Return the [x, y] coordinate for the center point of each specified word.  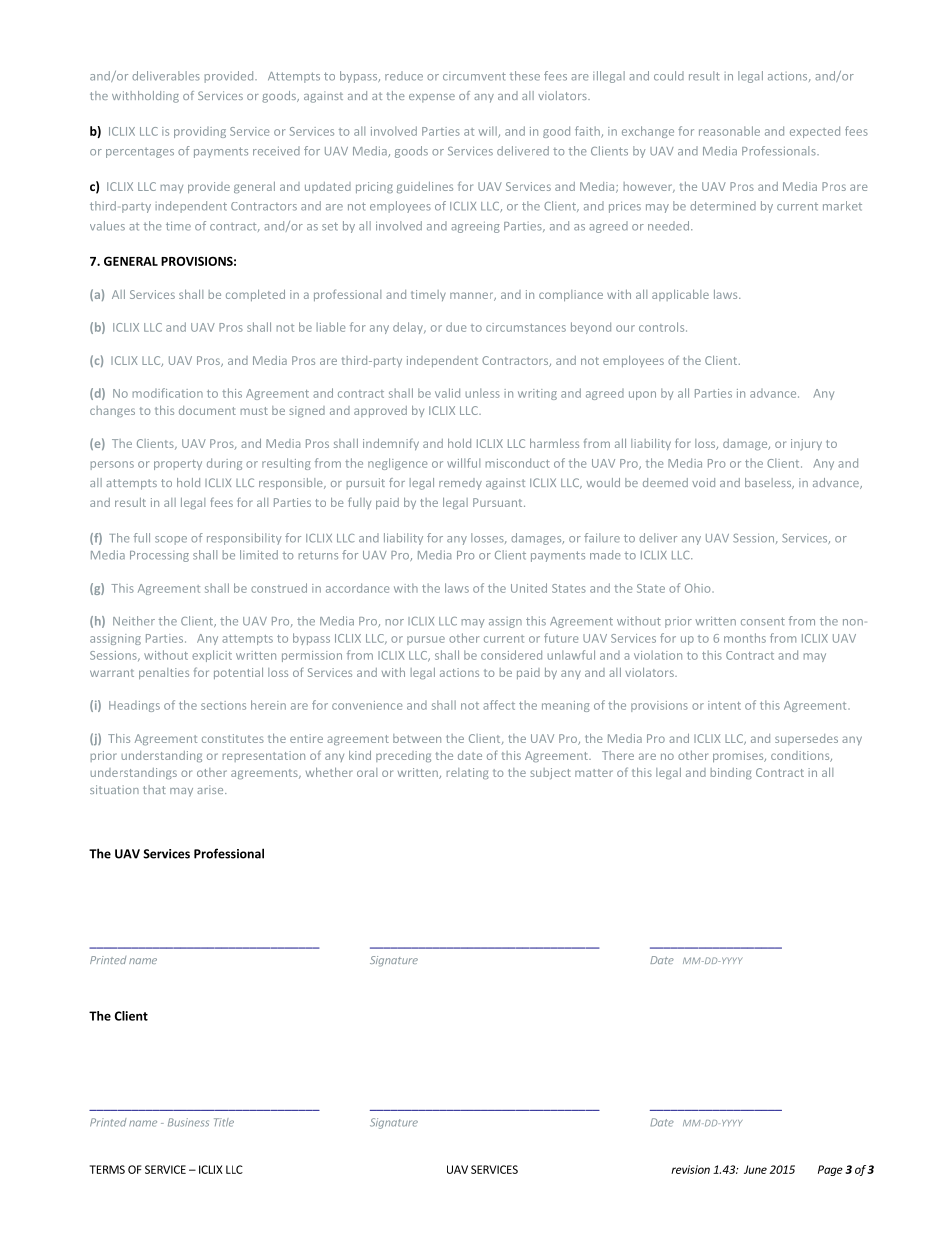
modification [168, 393]
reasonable [729, 131]
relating [468, 773]
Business [188, 1122]
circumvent [474, 76]
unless [482, 393]
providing [200, 132]
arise [211, 789]
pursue [426, 640]
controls [663, 327]
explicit [212, 656]
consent [763, 621]
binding [731, 773]
